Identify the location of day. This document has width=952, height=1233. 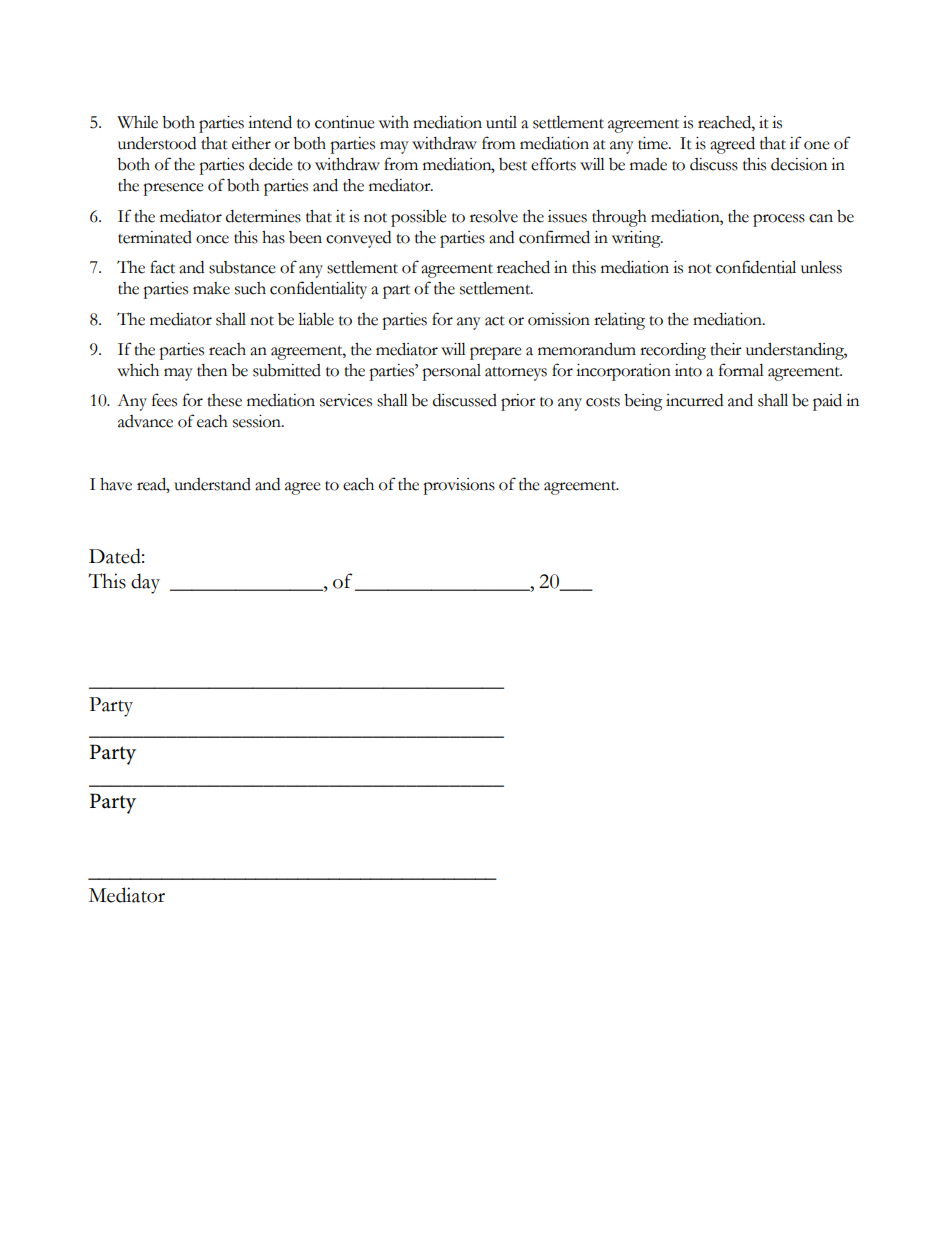
(145, 583).
